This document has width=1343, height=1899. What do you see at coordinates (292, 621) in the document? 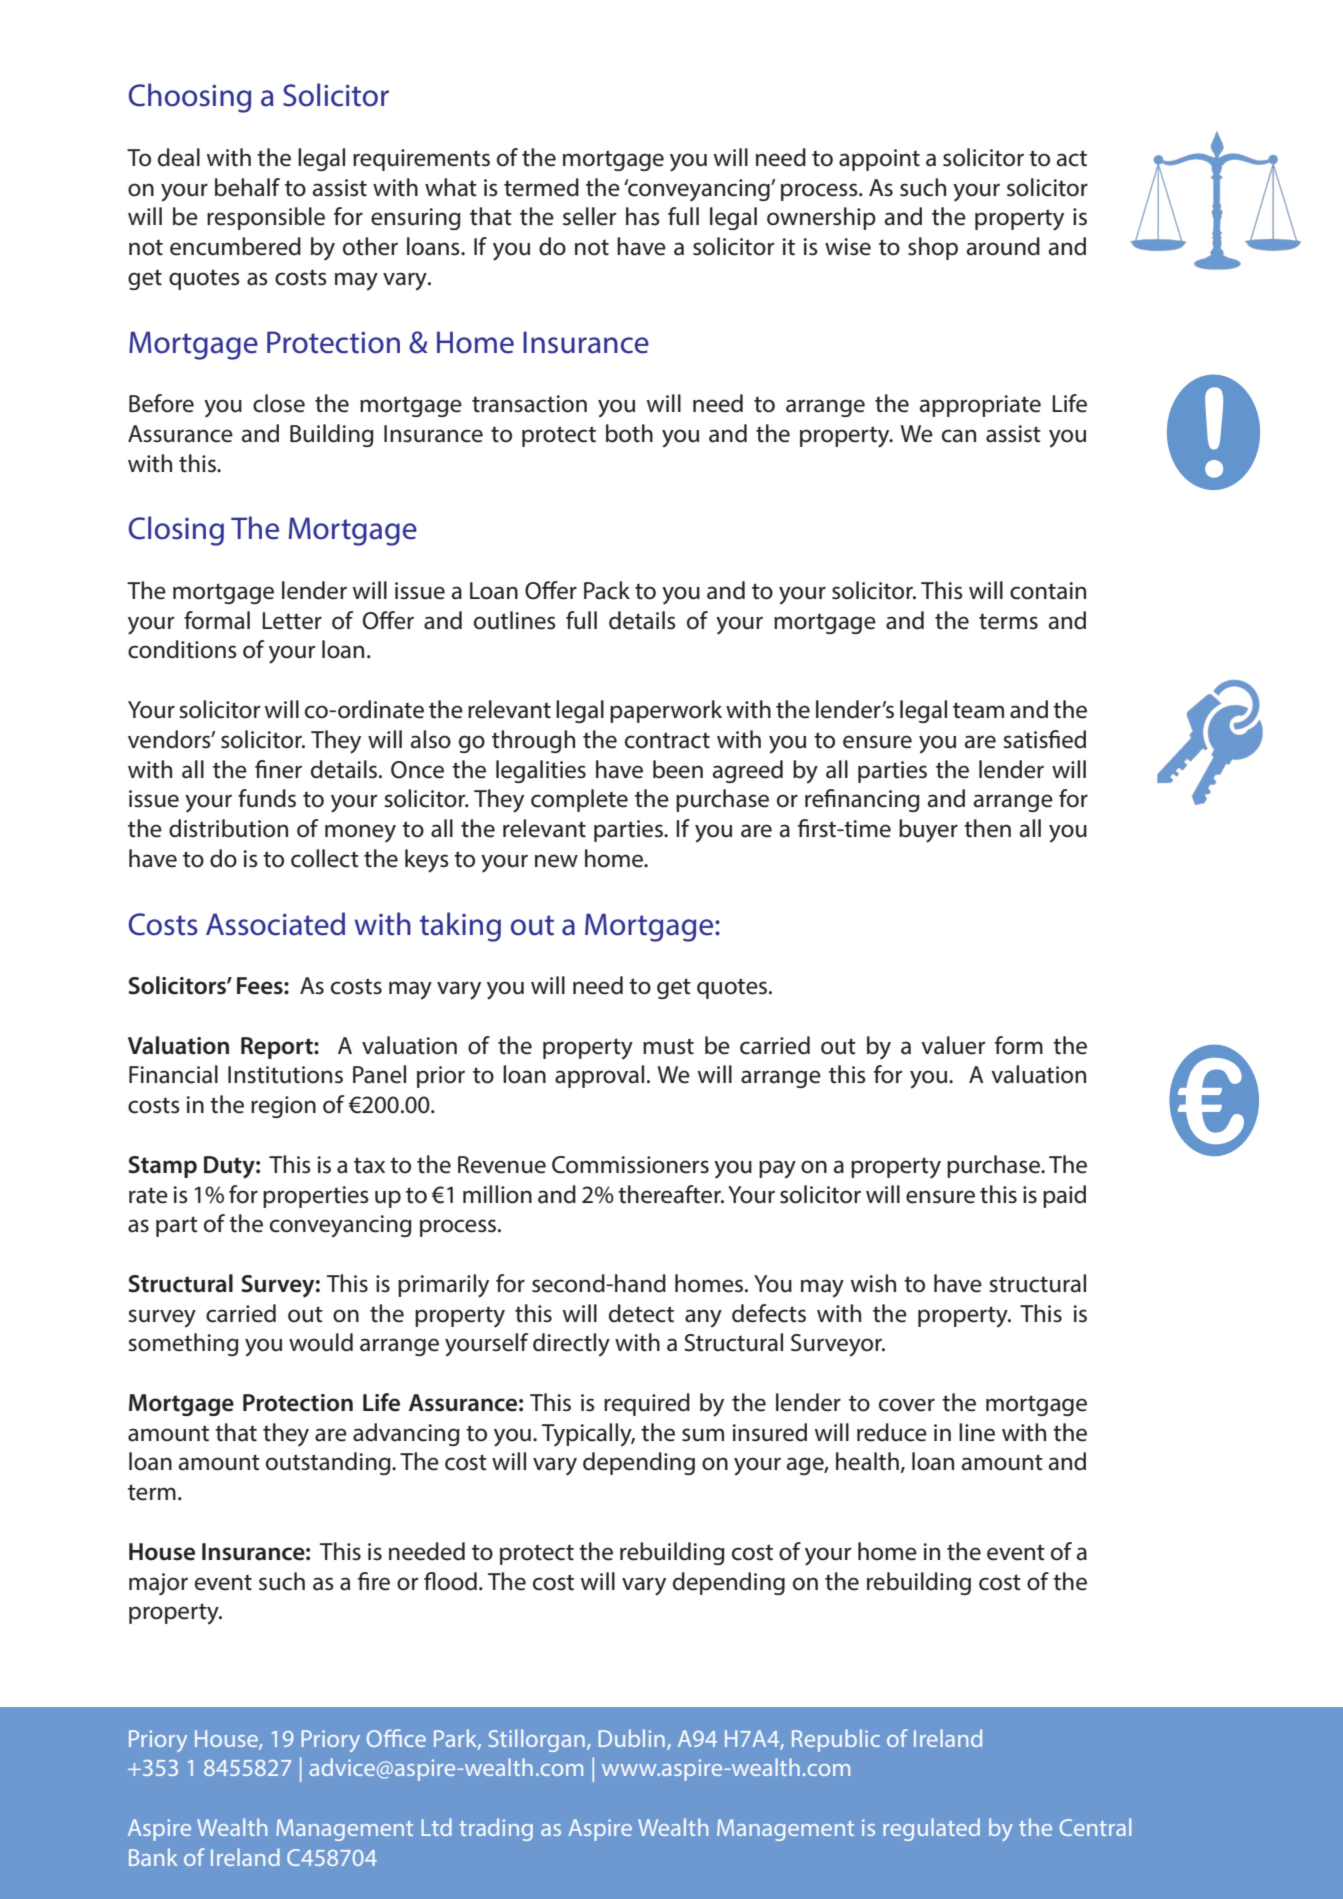
I see `Letter` at bounding box center [292, 621].
